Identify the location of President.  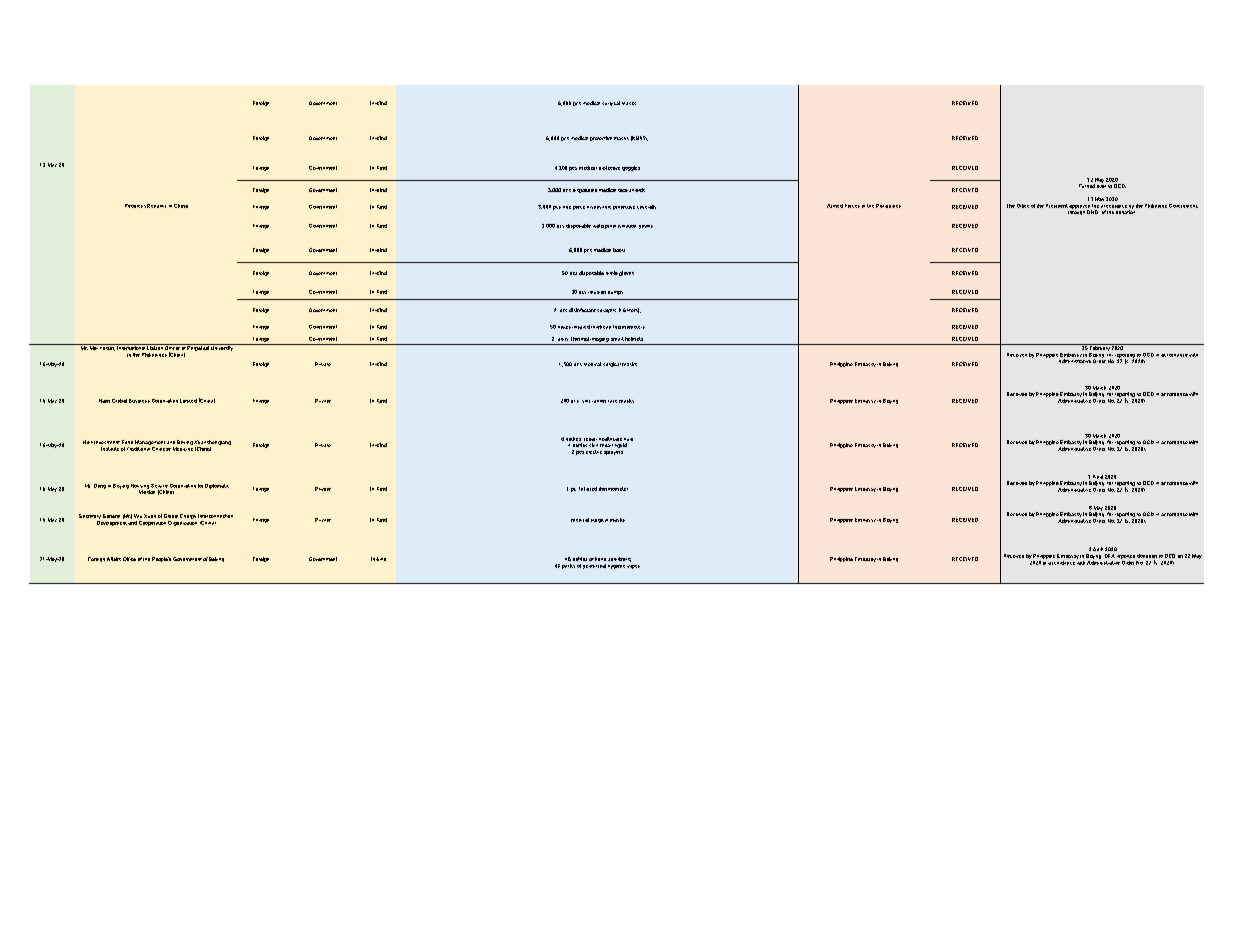
(1057, 206).
